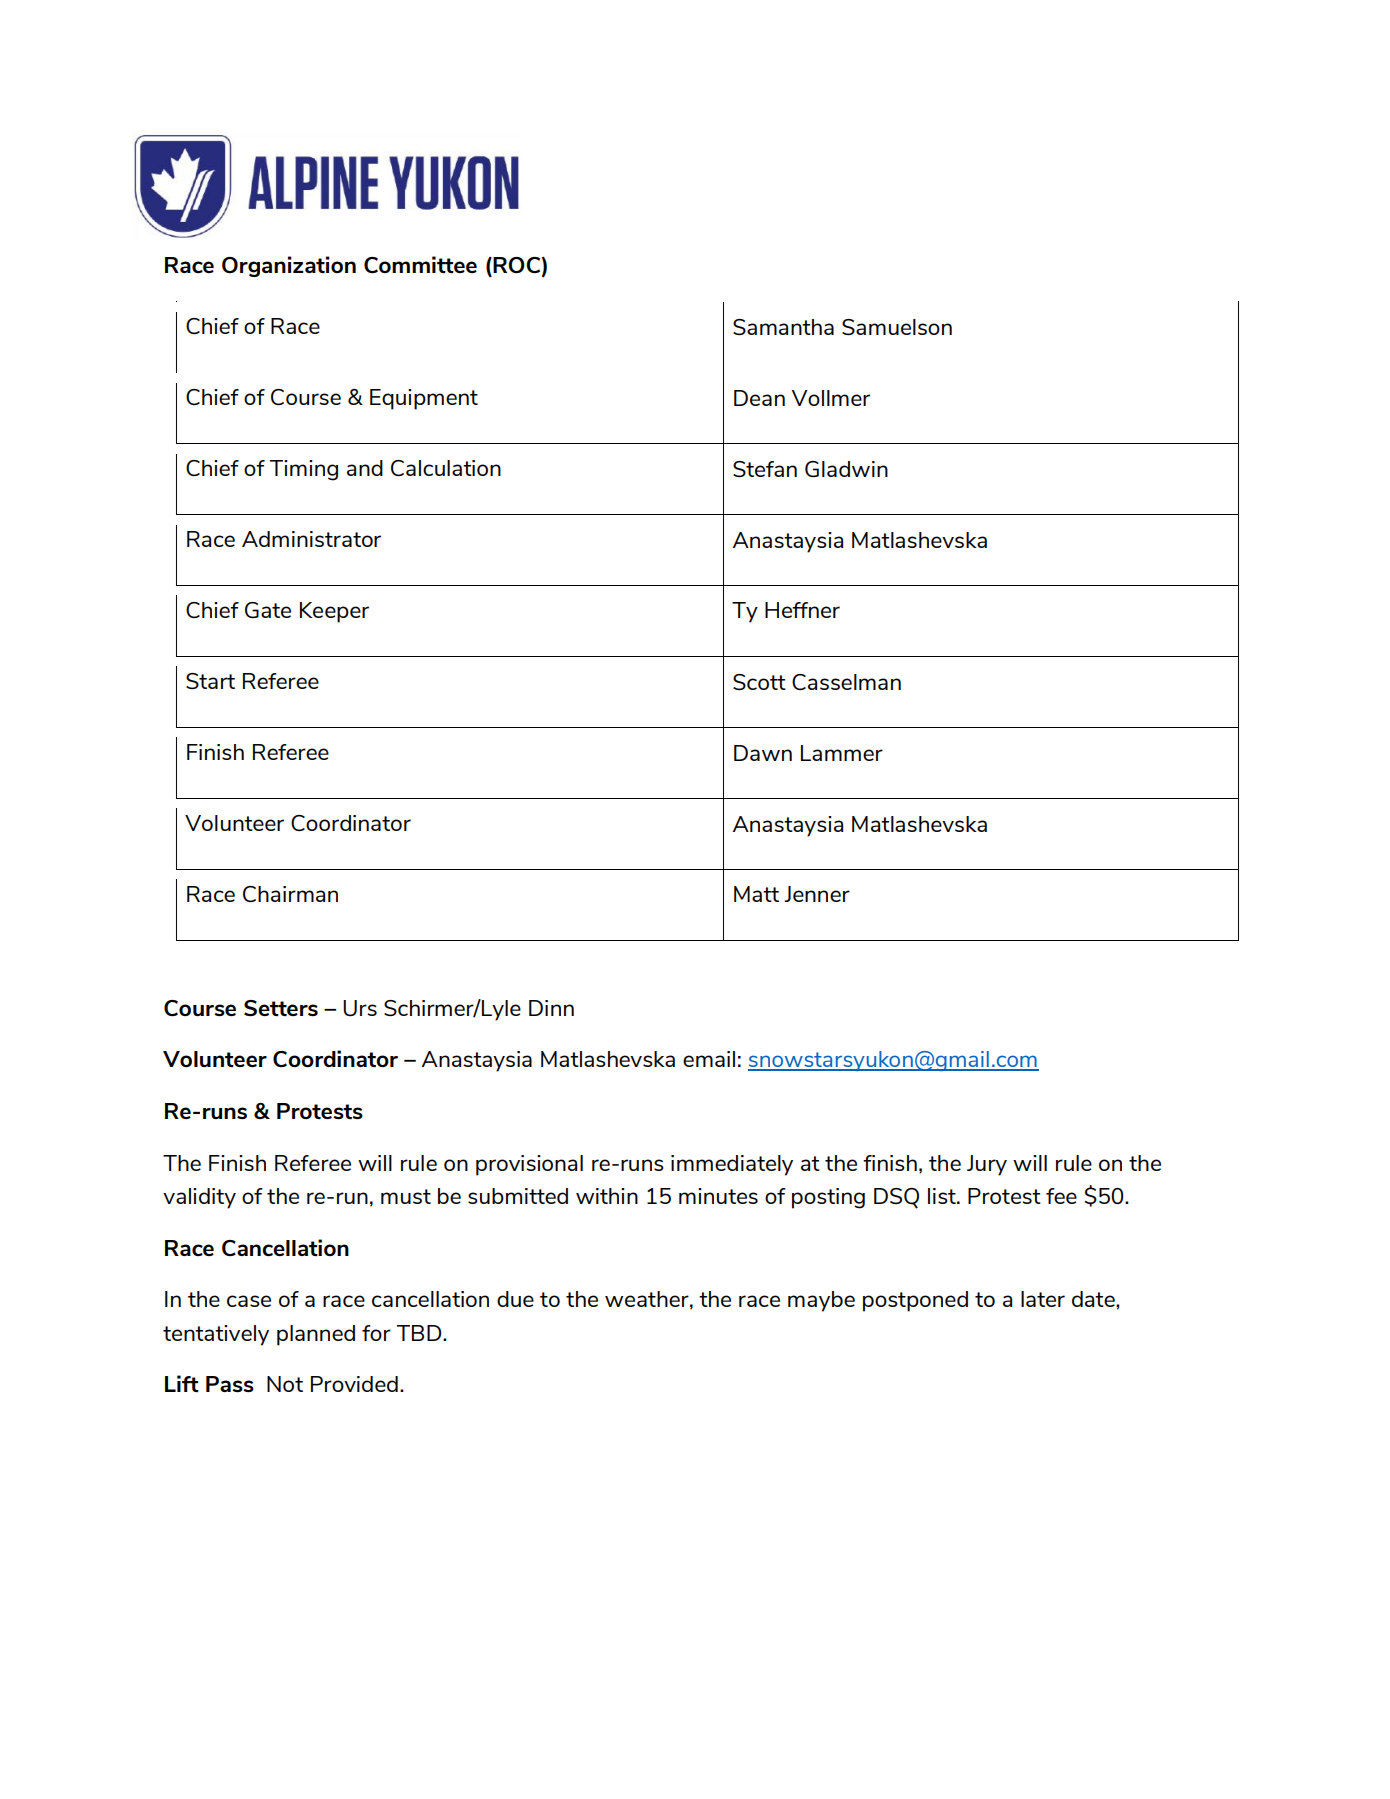 The height and width of the page is (1799, 1390). What do you see at coordinates (290, 894) in the page?
I see `Chairman` at bounding box center [290, 894].
